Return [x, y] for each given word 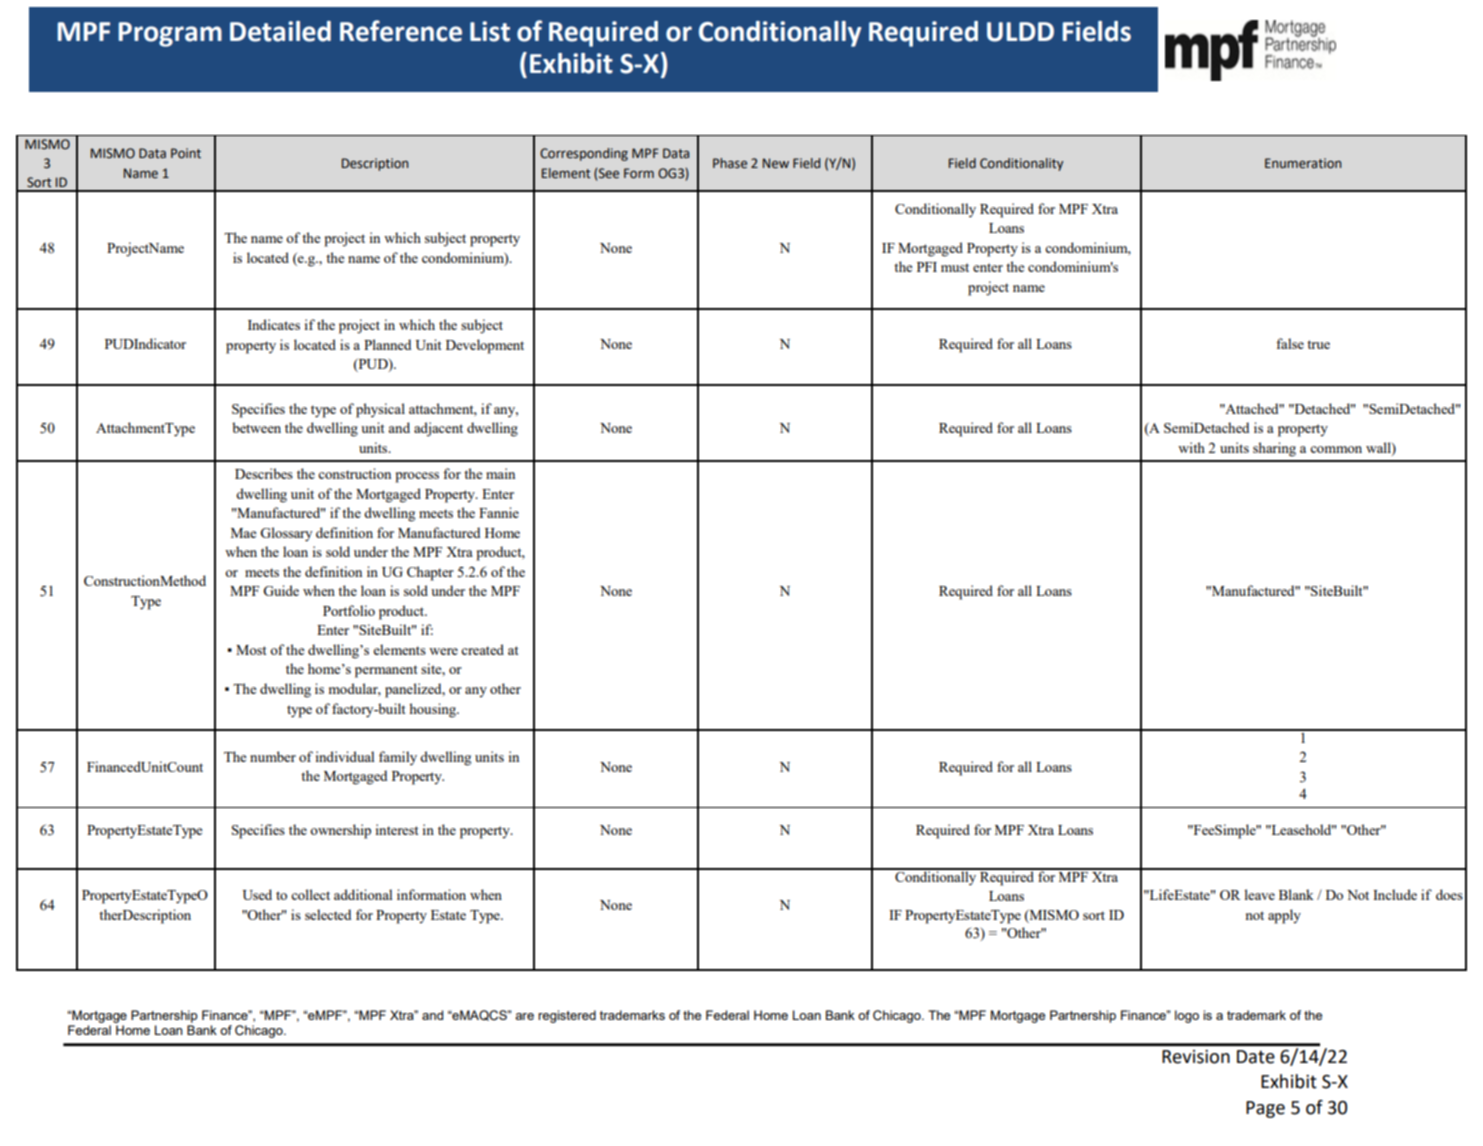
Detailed [280, 31]
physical [380, 410]
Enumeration [1303, 163]
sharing [1274, 449]
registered [567, 1016]
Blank [1296, 894]
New [776, 163]
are [524, 1016]
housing [434, 710]
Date [1256, 1057]
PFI [927, 267]
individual [345, 756]
